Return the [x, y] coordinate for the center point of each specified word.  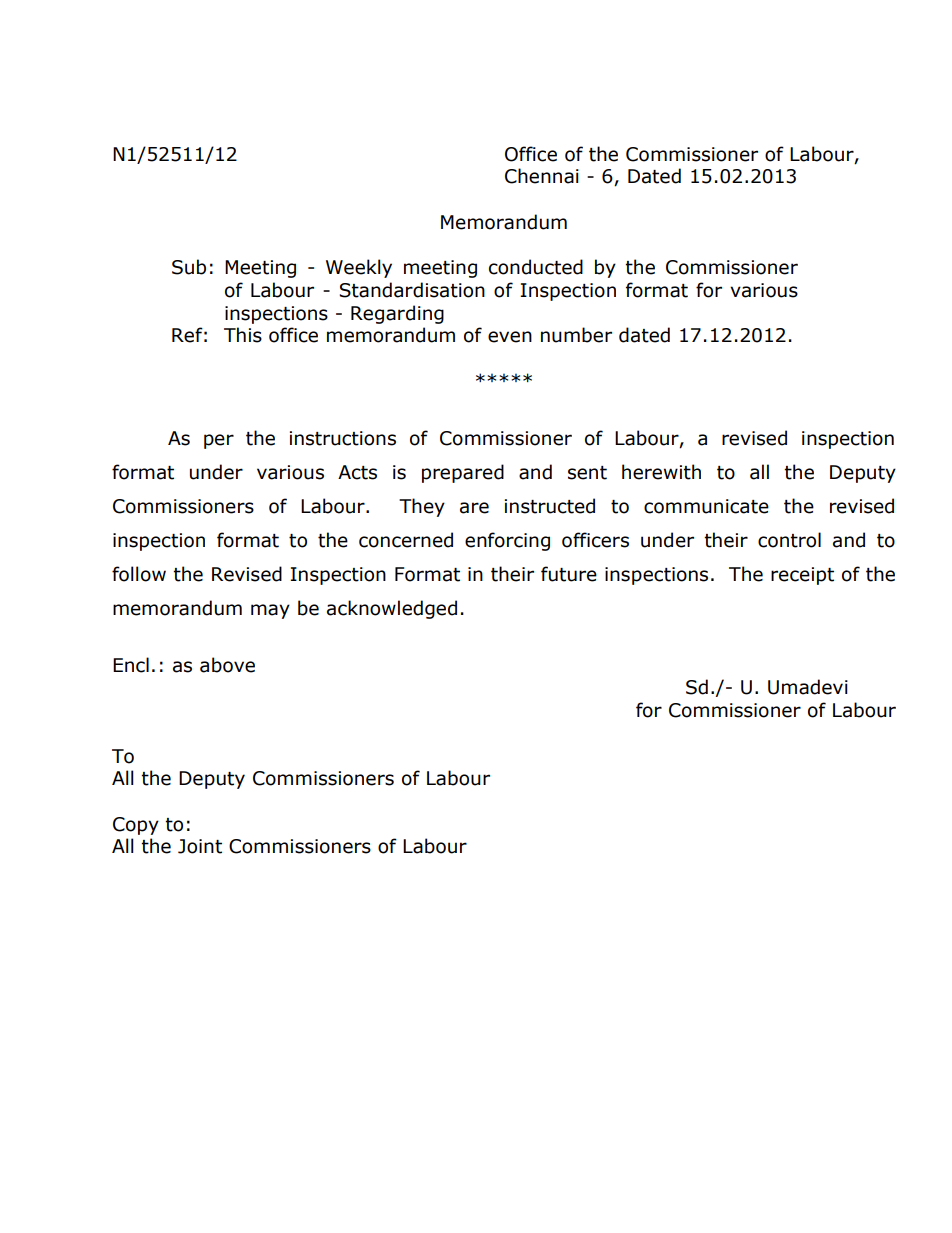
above [227, 665]
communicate [706, 506]
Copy [136, 826]
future [569, 574]
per [219, 441]
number [576, 335]
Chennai [542, 176]
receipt [802, 576]
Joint [200, 846]
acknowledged [392, 609]
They [422, 507]
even [510, 337]
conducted [536, 267]
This [243, 335]
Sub [189, 267]
